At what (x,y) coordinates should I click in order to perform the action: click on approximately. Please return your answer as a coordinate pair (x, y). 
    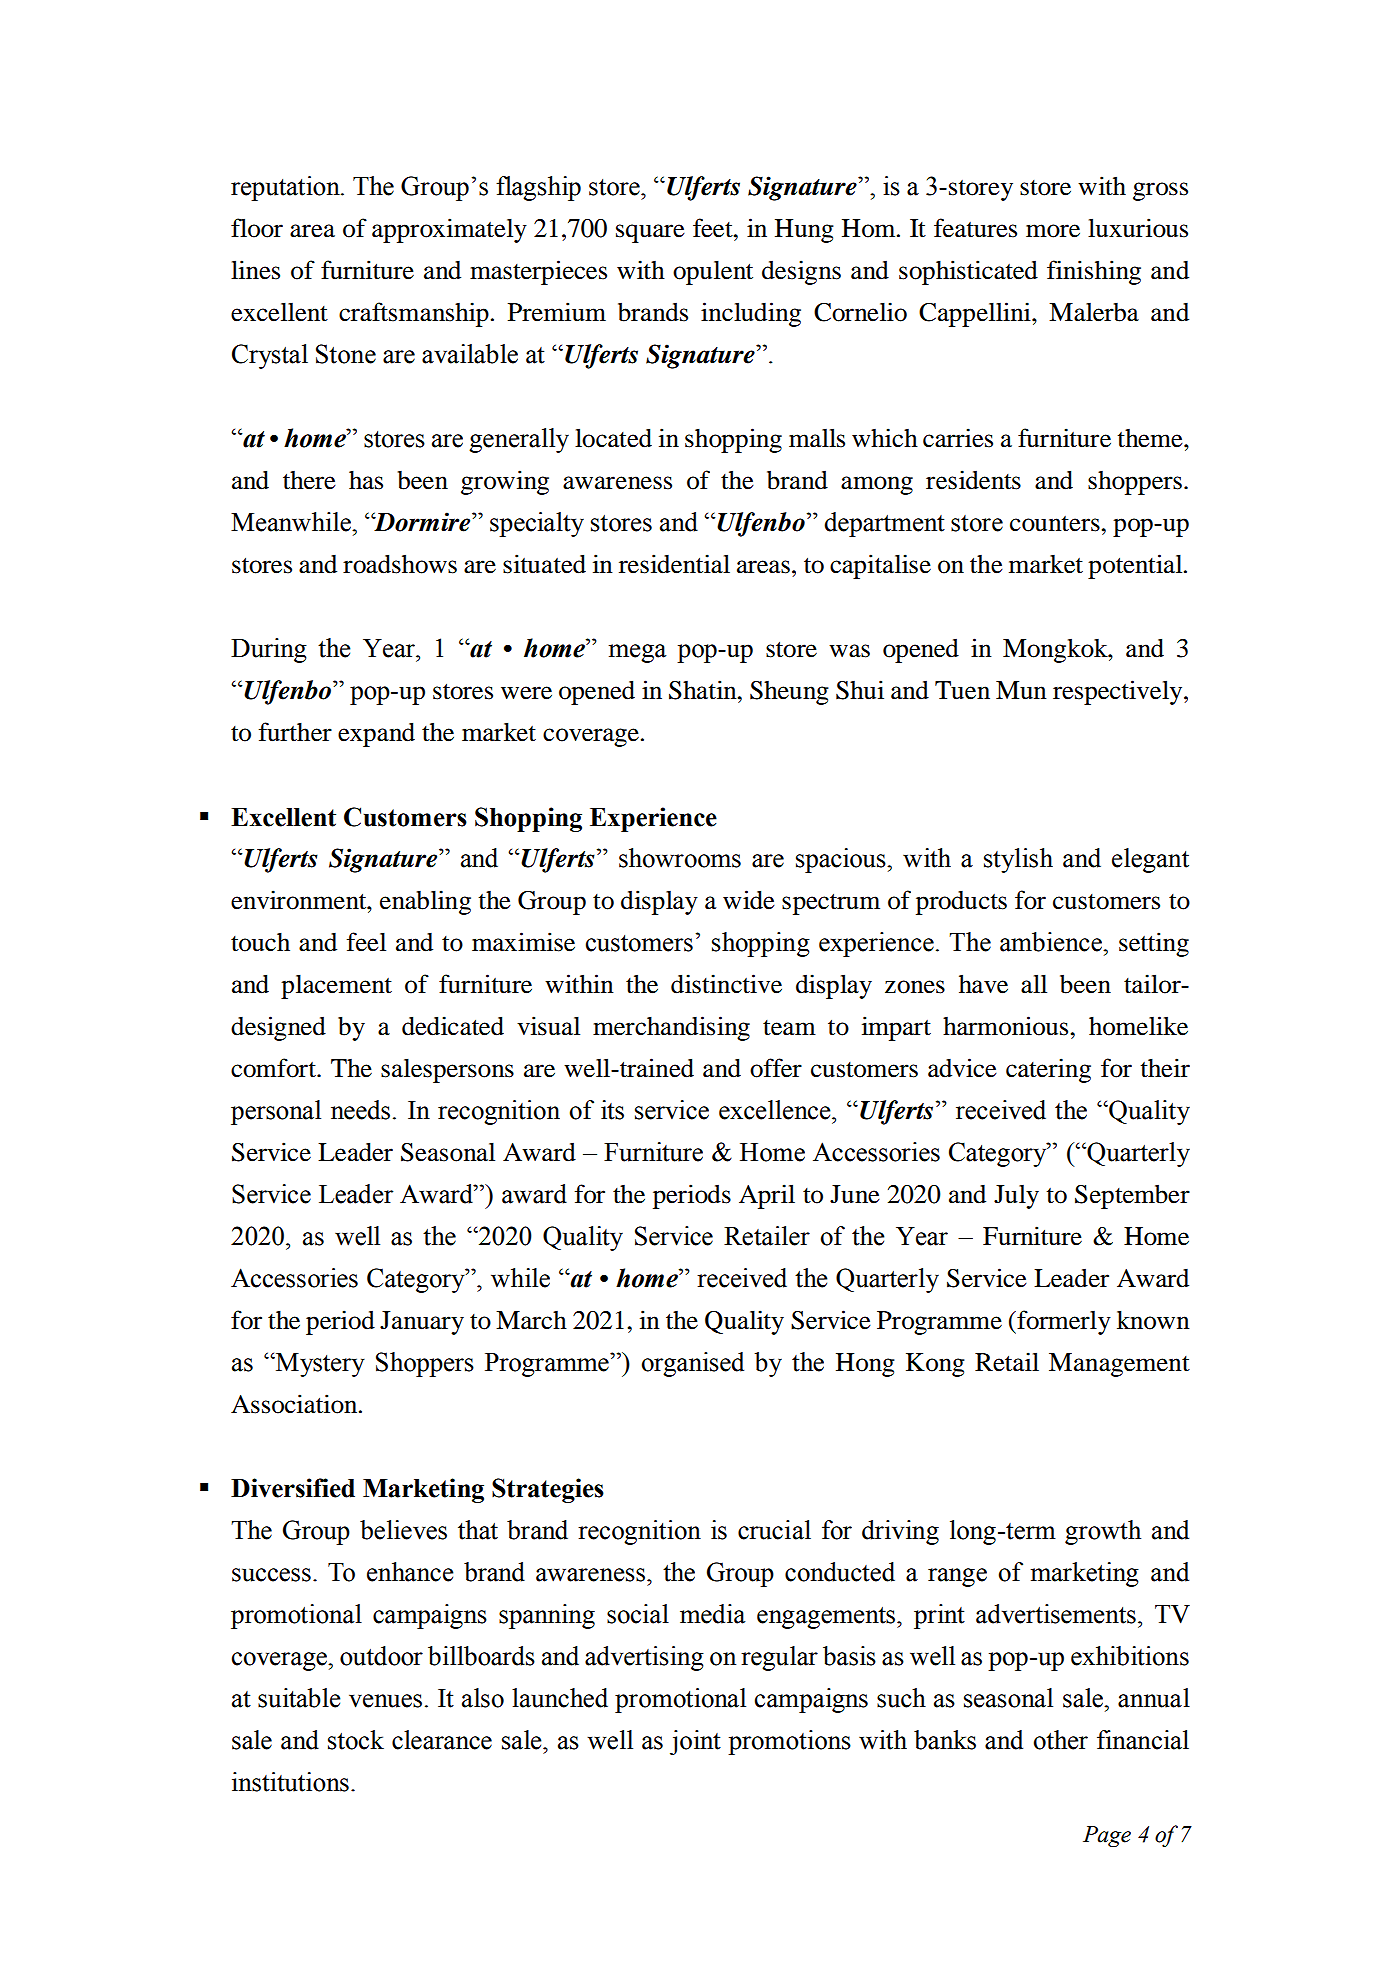
    Looking at the image, I should click on (449, 230).
